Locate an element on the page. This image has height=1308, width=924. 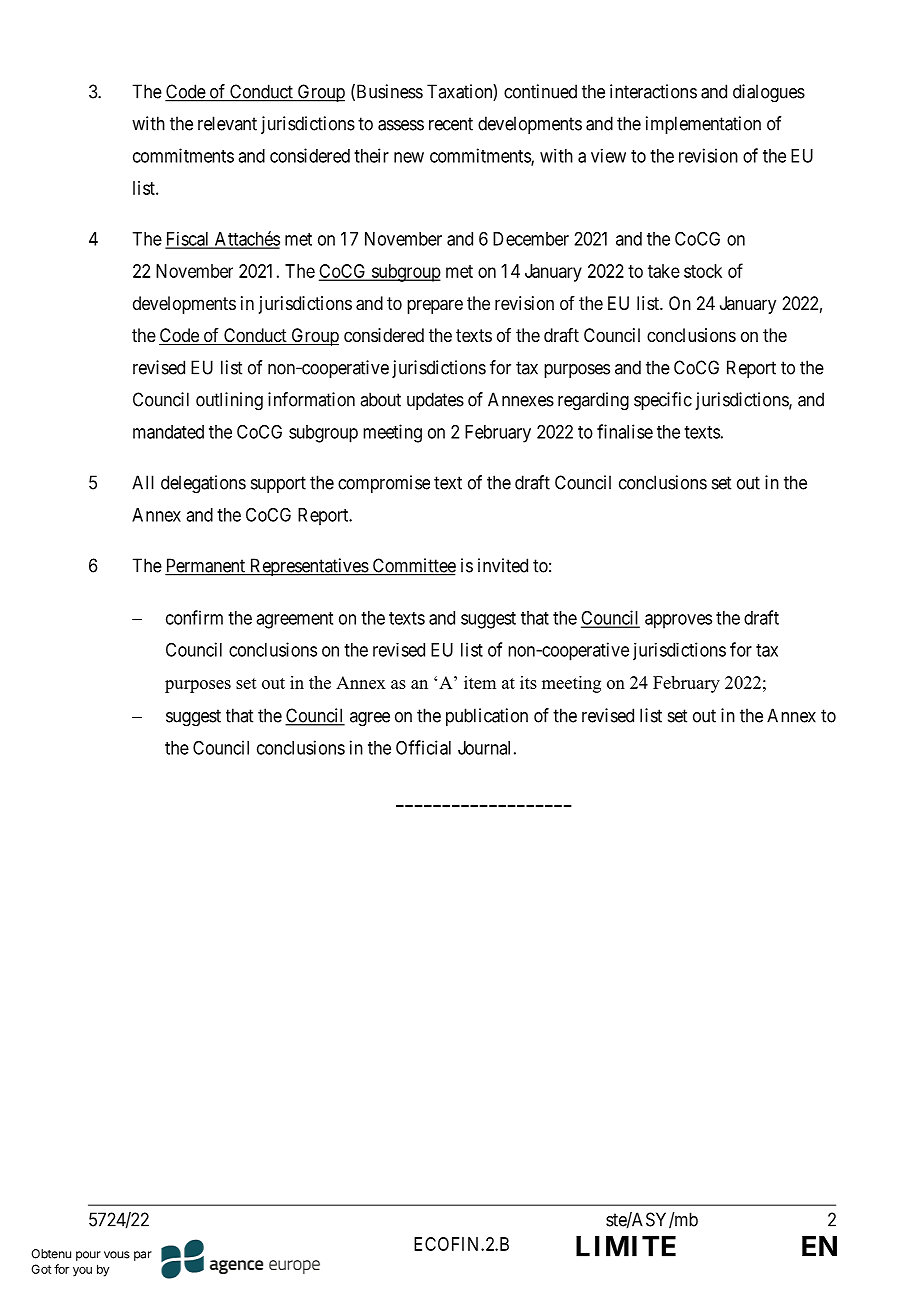
vous is located at coordinates (117, 1255).
